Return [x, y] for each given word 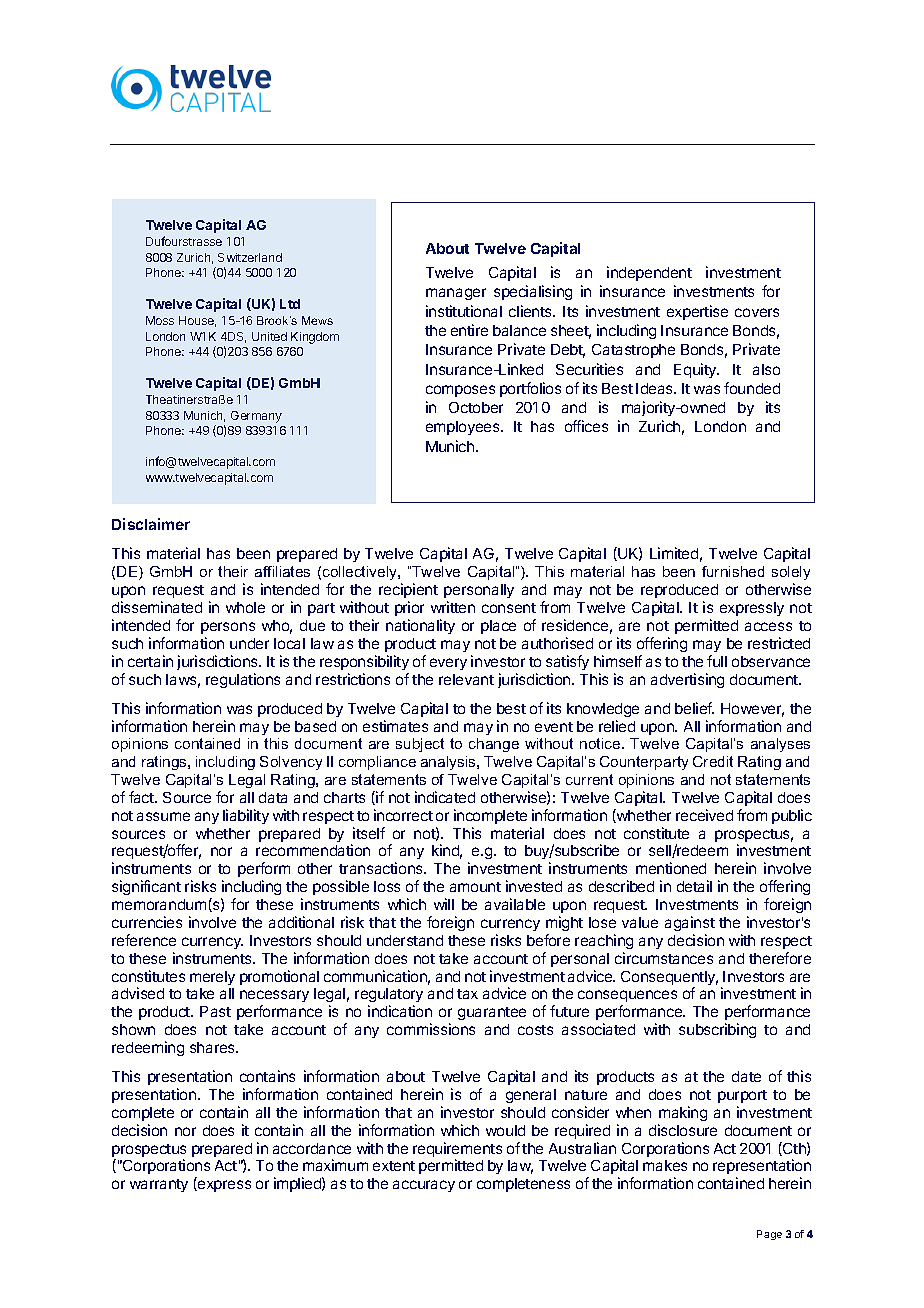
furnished [733, 571]
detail [694, 886]
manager [456, 294]
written [453, 607]
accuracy [424, 1186]
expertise [697, 312]
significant [146, 887]
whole [245, 607]
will [444, 904]
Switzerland [250, 257]
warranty [159, 1185]
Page [769, 1235]
